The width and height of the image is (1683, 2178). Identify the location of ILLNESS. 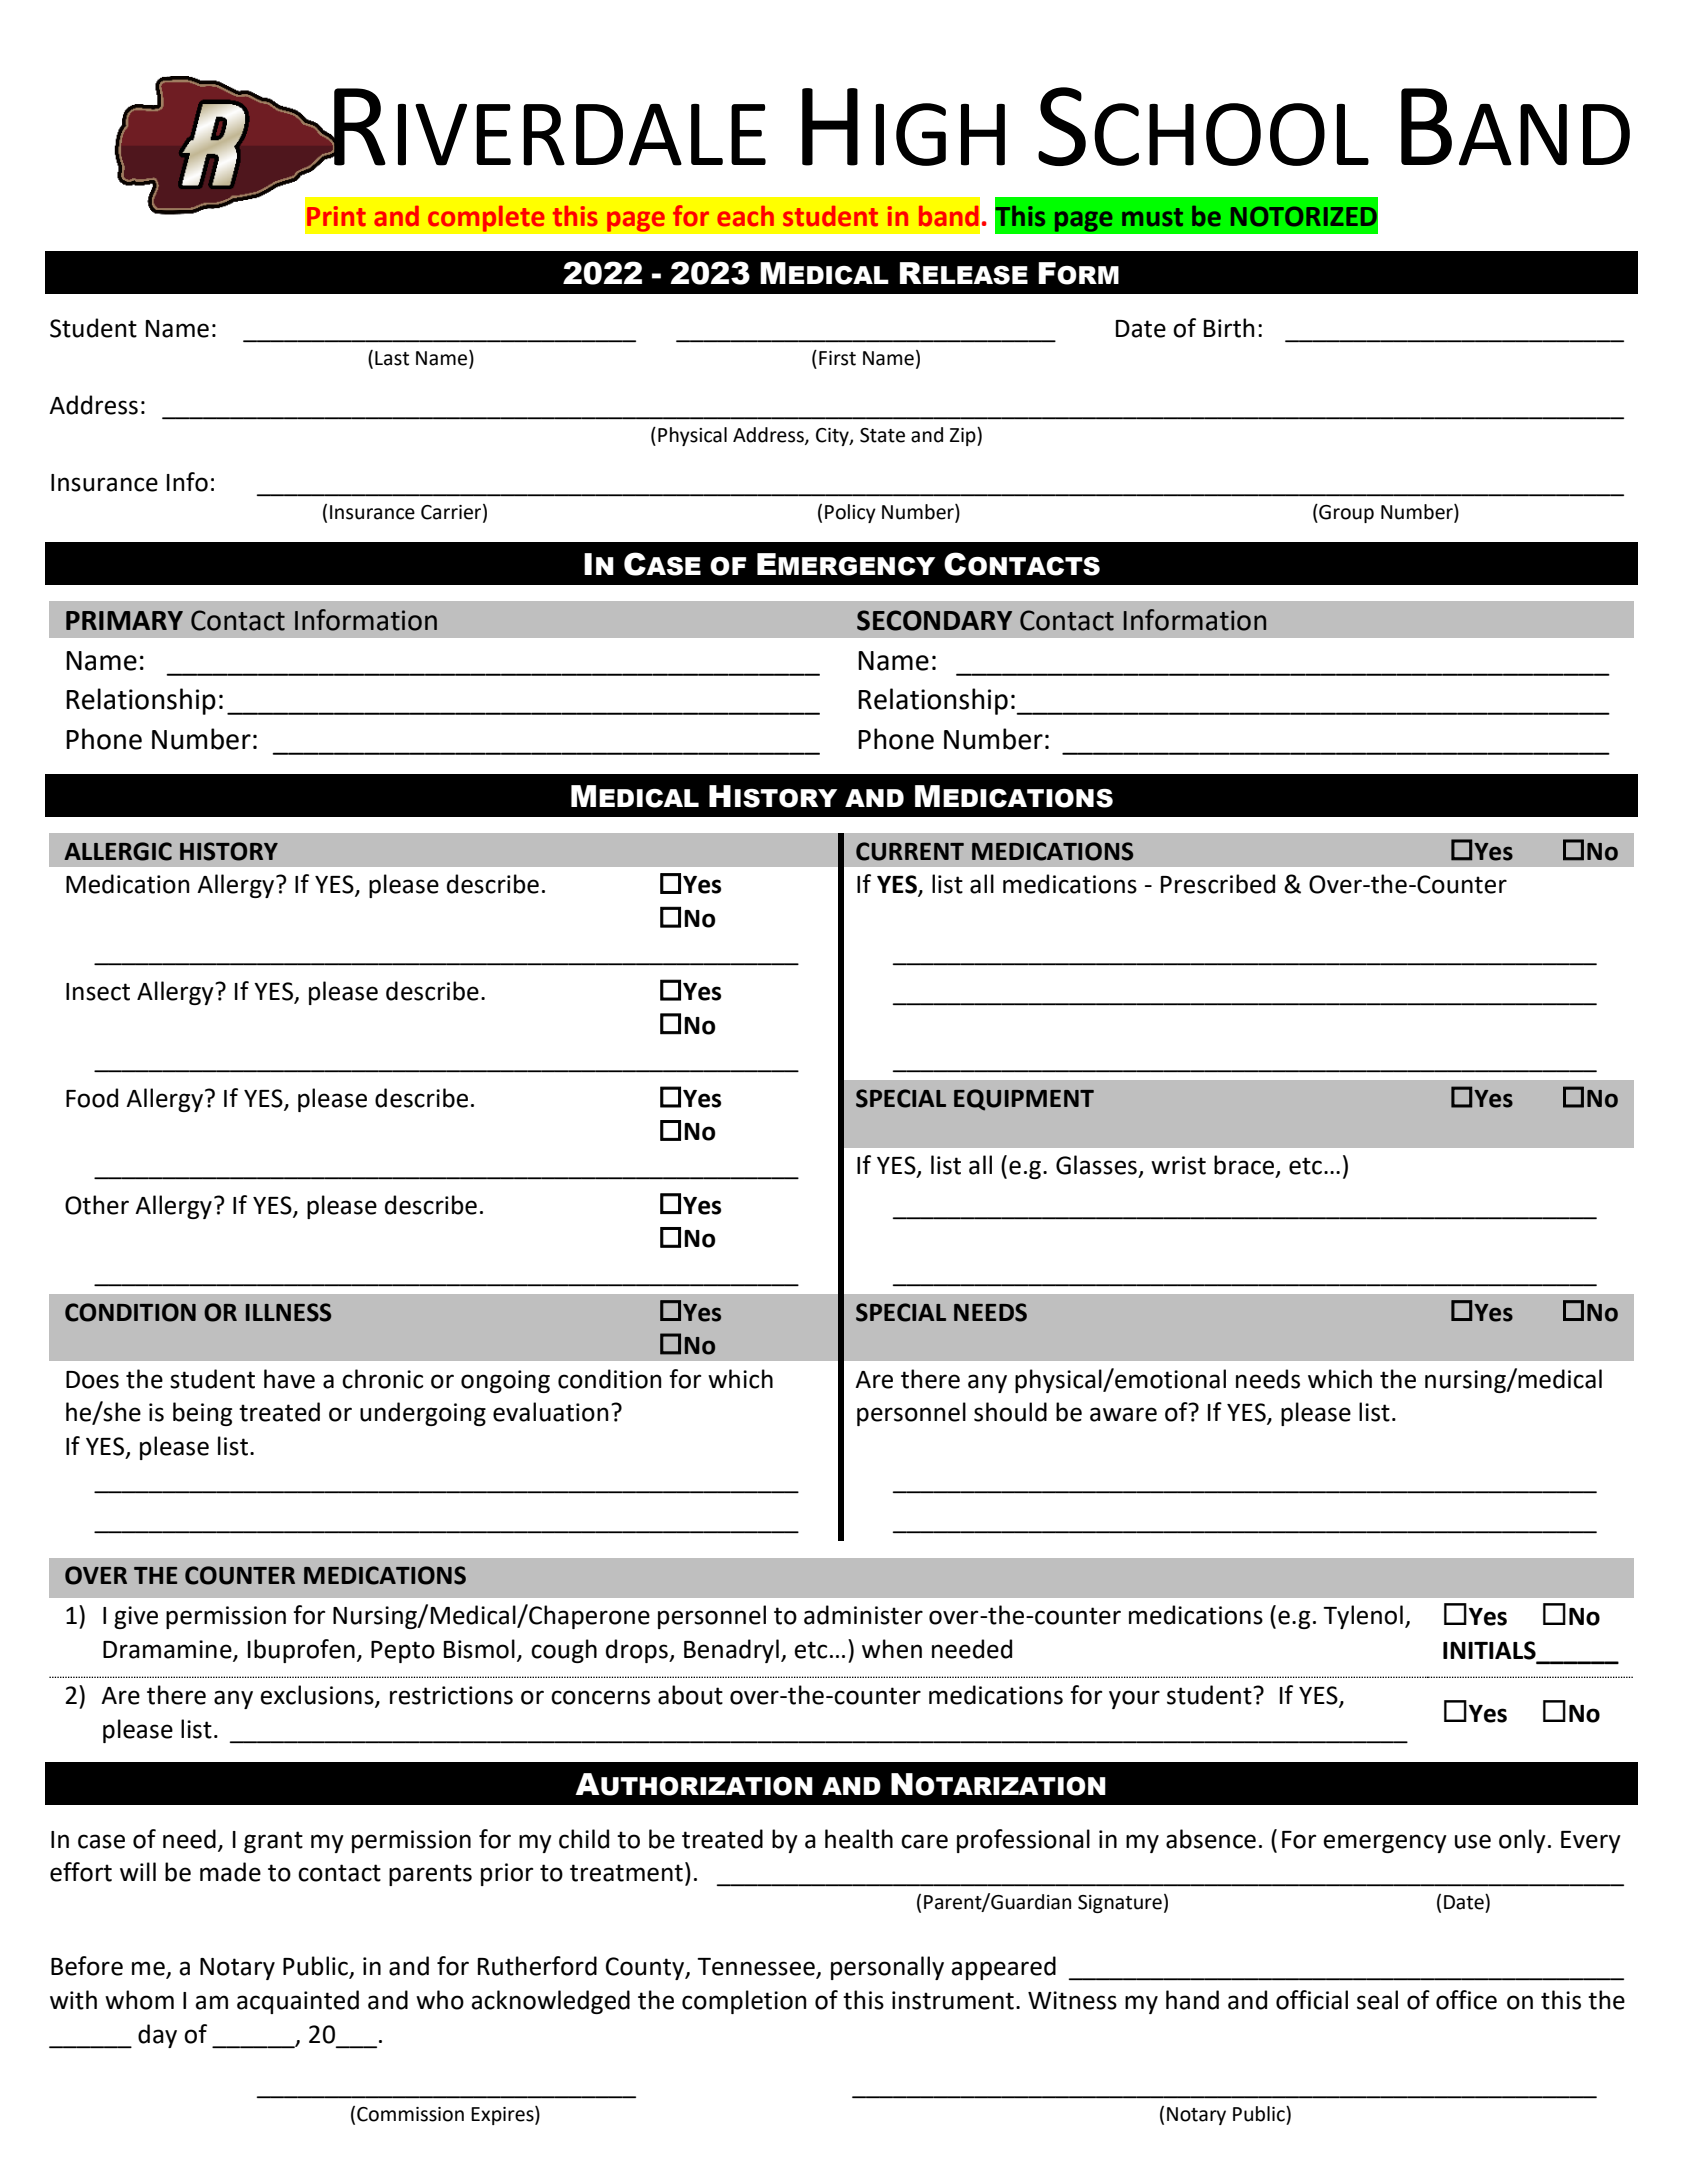
(288, 1312).
